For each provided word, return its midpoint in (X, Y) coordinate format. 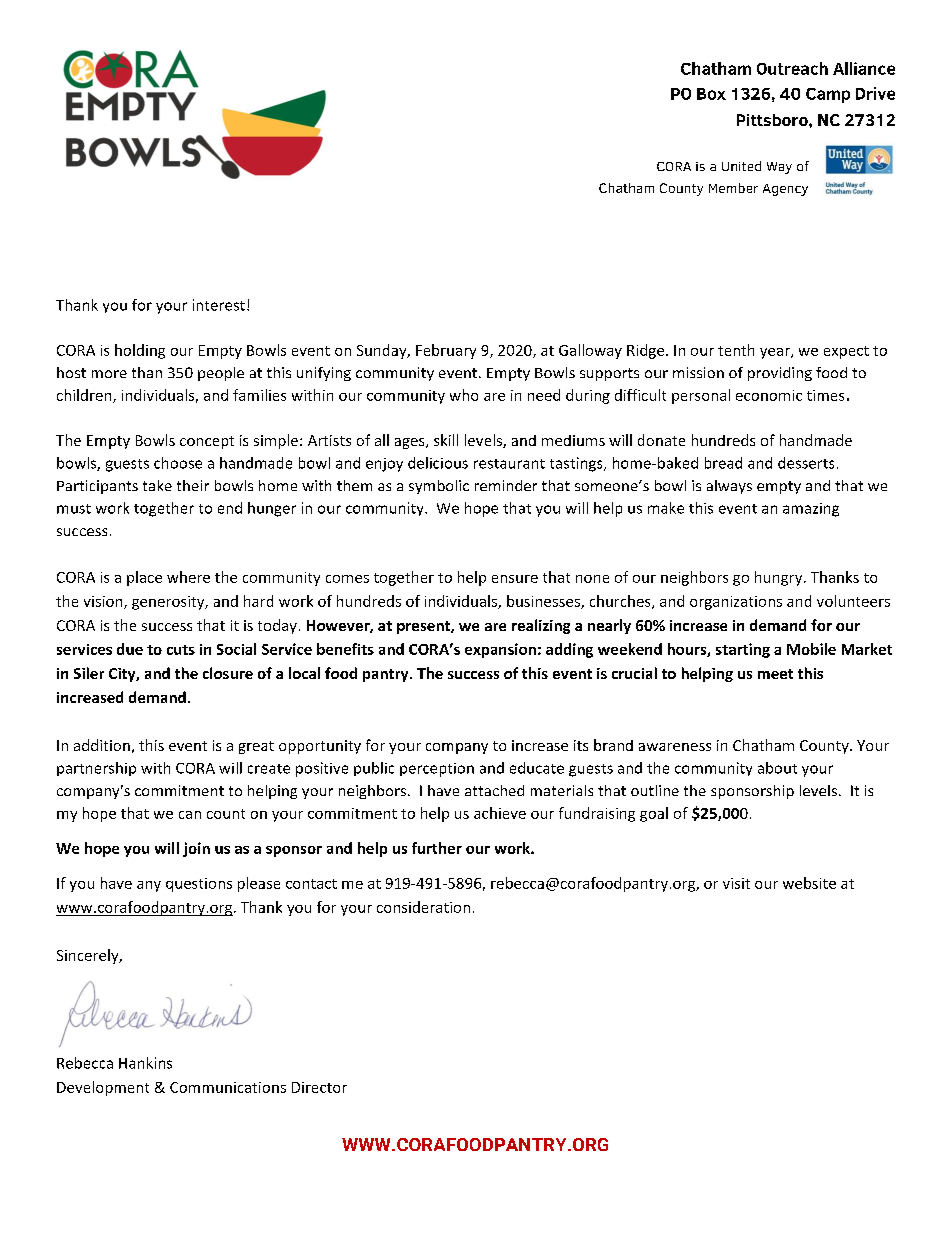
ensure (515, 579)
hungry (780, 578)
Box (711, 94)
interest (219, 305)
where (188, 577)
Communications (228, 1087)
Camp (828, 95)
